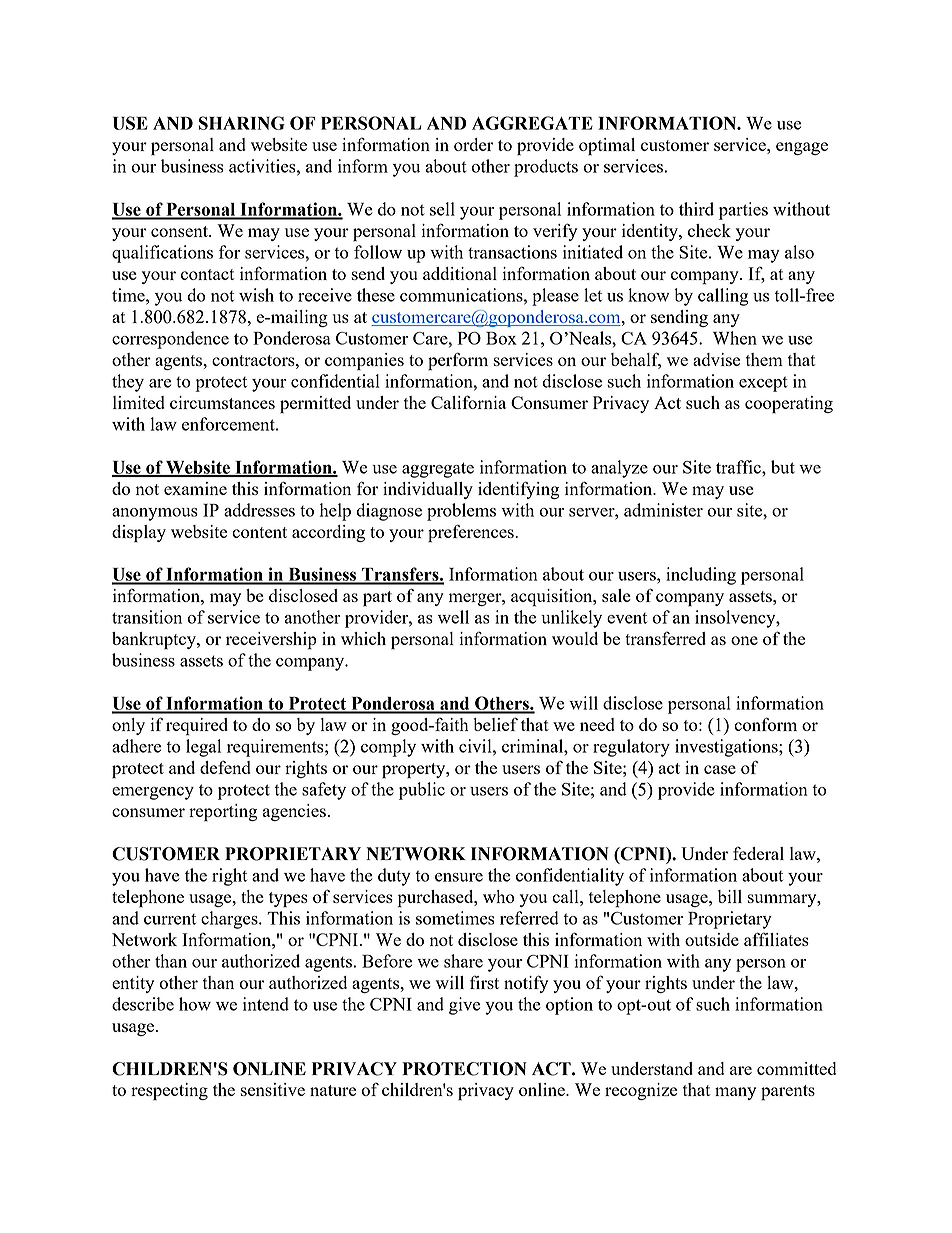 The height and width of the screenshot is (1233, 952). Describe the element at coordinates (242, 123) in the screenshot. I see `SHARING` at that location.
